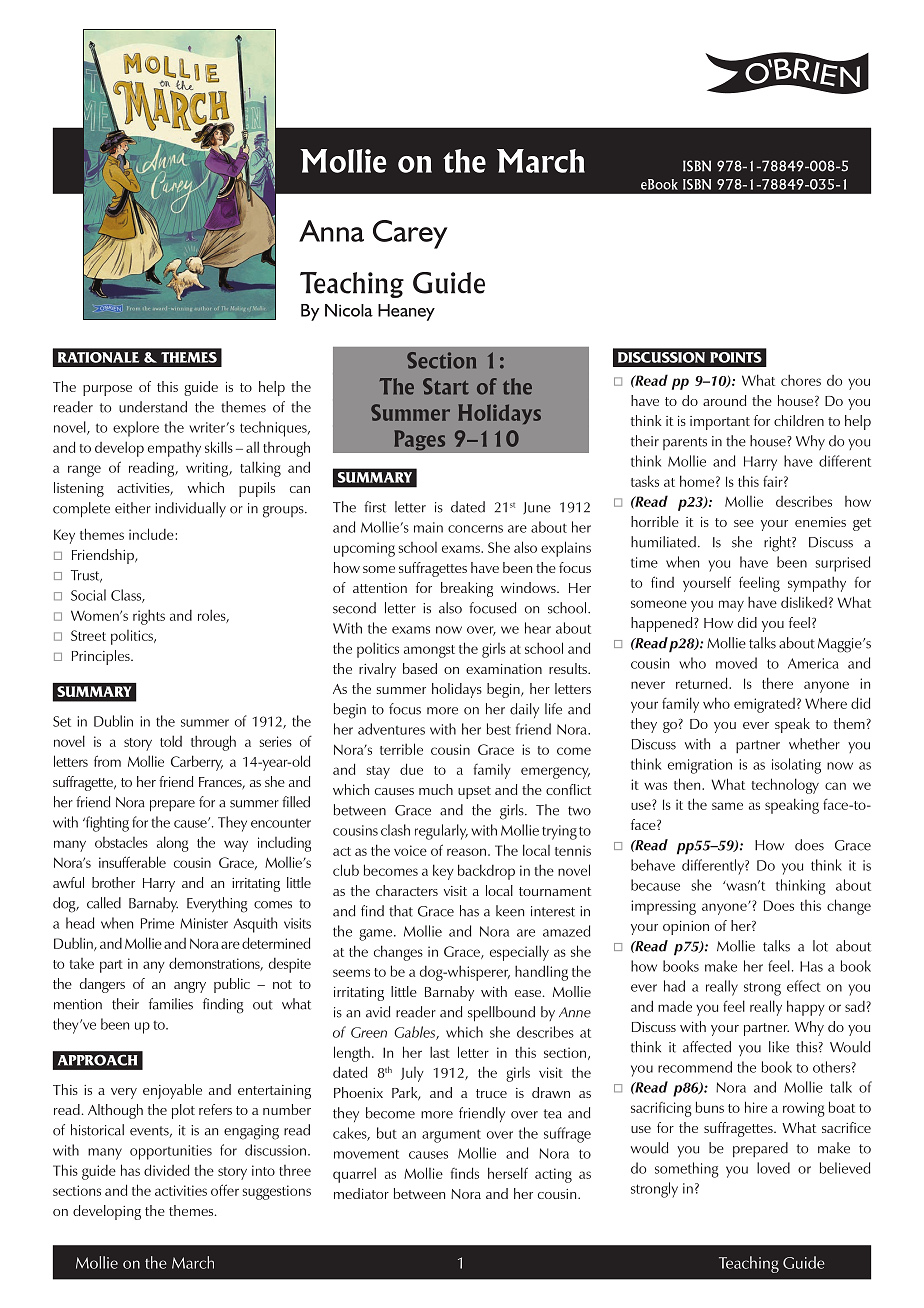 Image resolution: width=924 pixels, height=1308 pixels. What do you see at coordinates (171, 741) in the page?
I see `told` at bounding box center [171, 741].
